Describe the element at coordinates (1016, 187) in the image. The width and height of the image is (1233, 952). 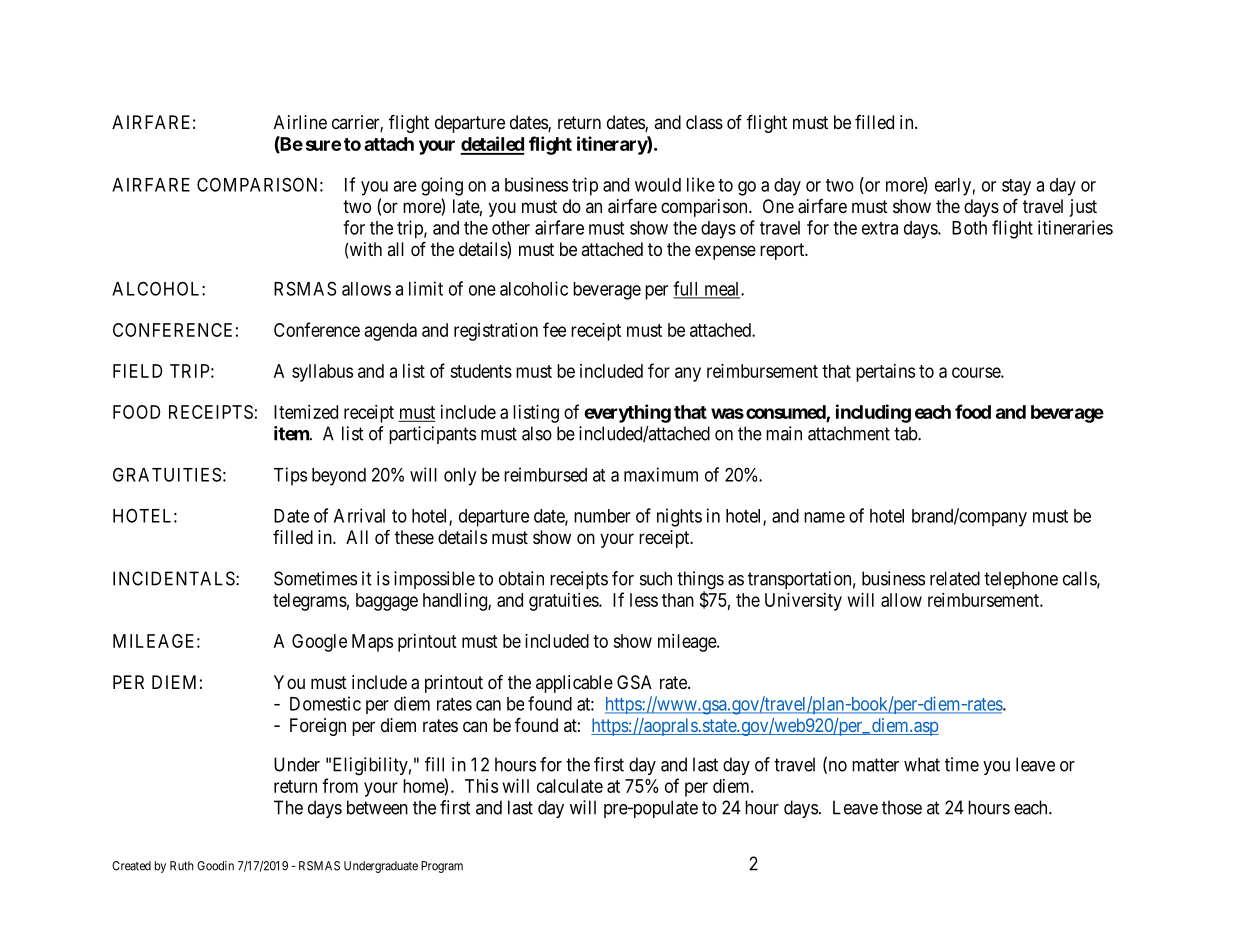
I see `stay` at that location.
